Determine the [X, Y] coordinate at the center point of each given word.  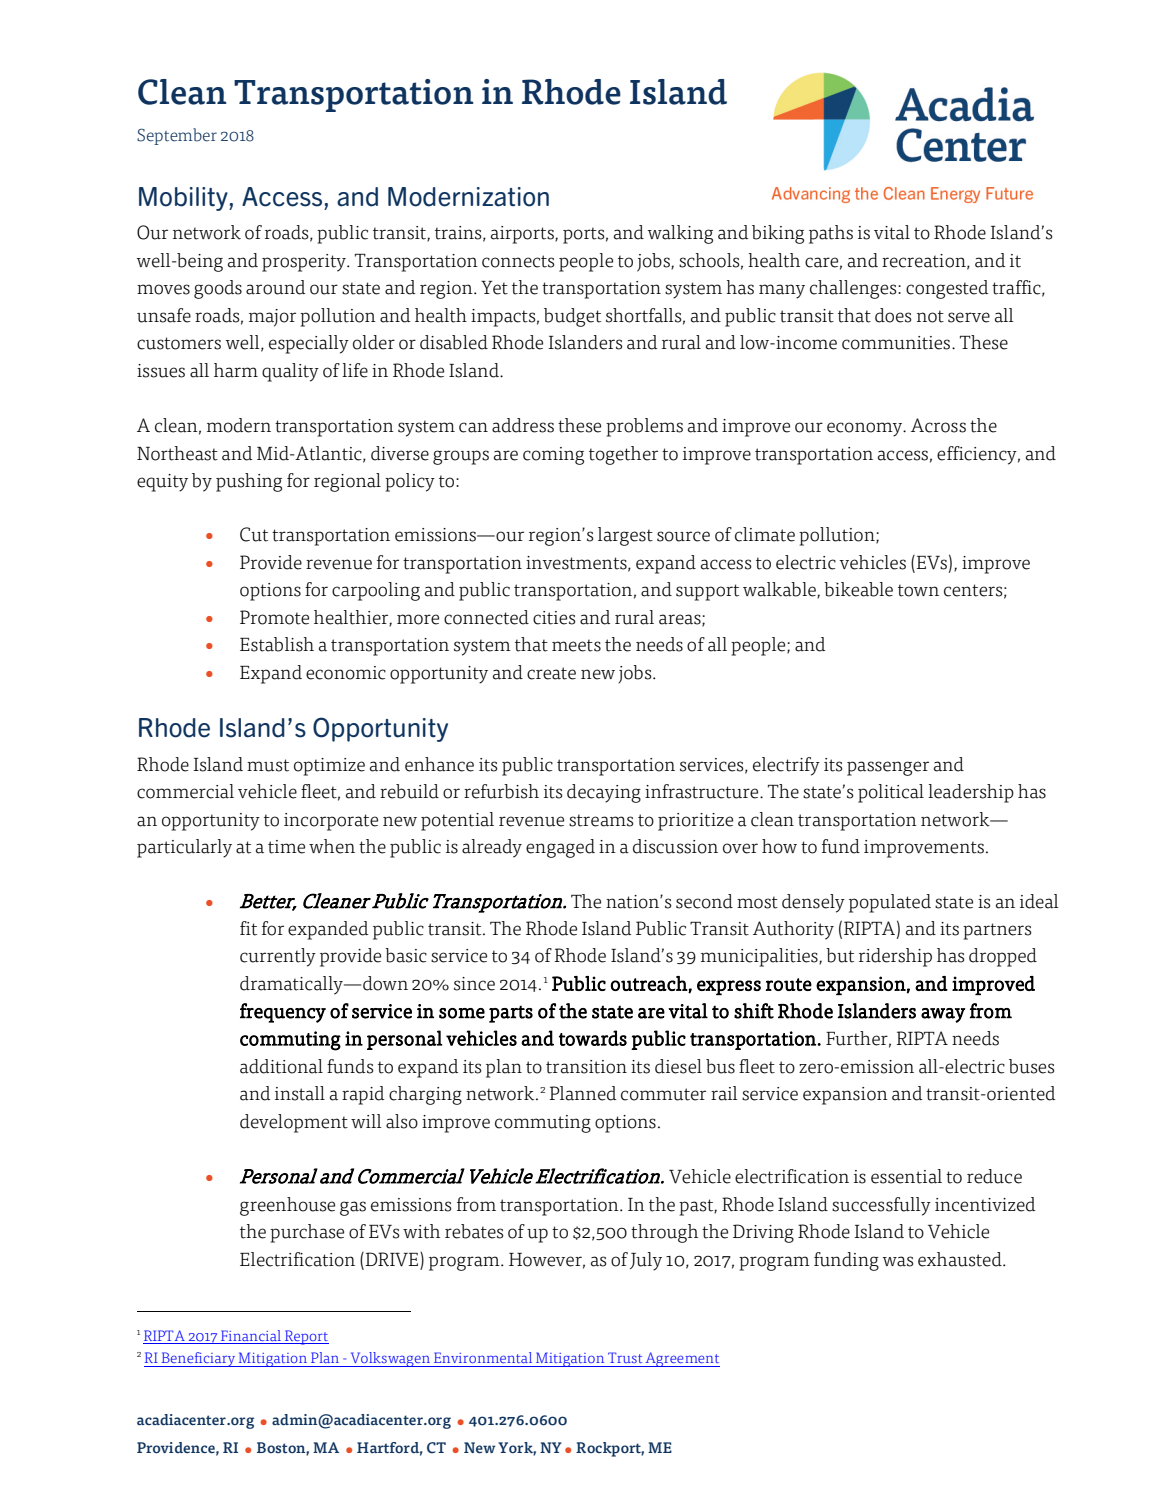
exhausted [961, 1259]
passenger [888, 768]
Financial [251, 1337]
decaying [604, 793]
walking [680, 234]
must [268, 765]
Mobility [184, 199]
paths [831, 234]
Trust [625, 1357]
